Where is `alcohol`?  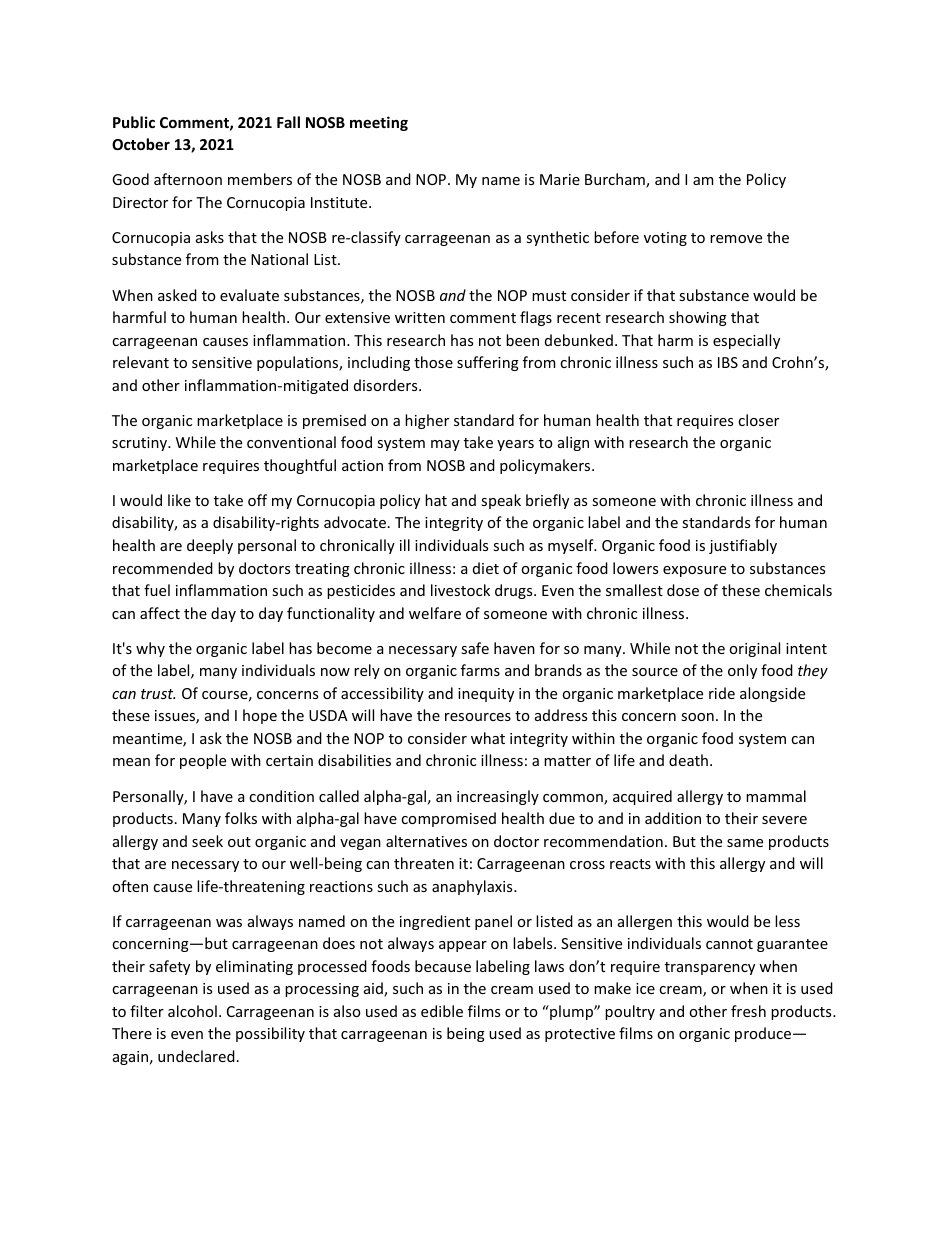 alcohol is located at coordinates (192, 1011).
